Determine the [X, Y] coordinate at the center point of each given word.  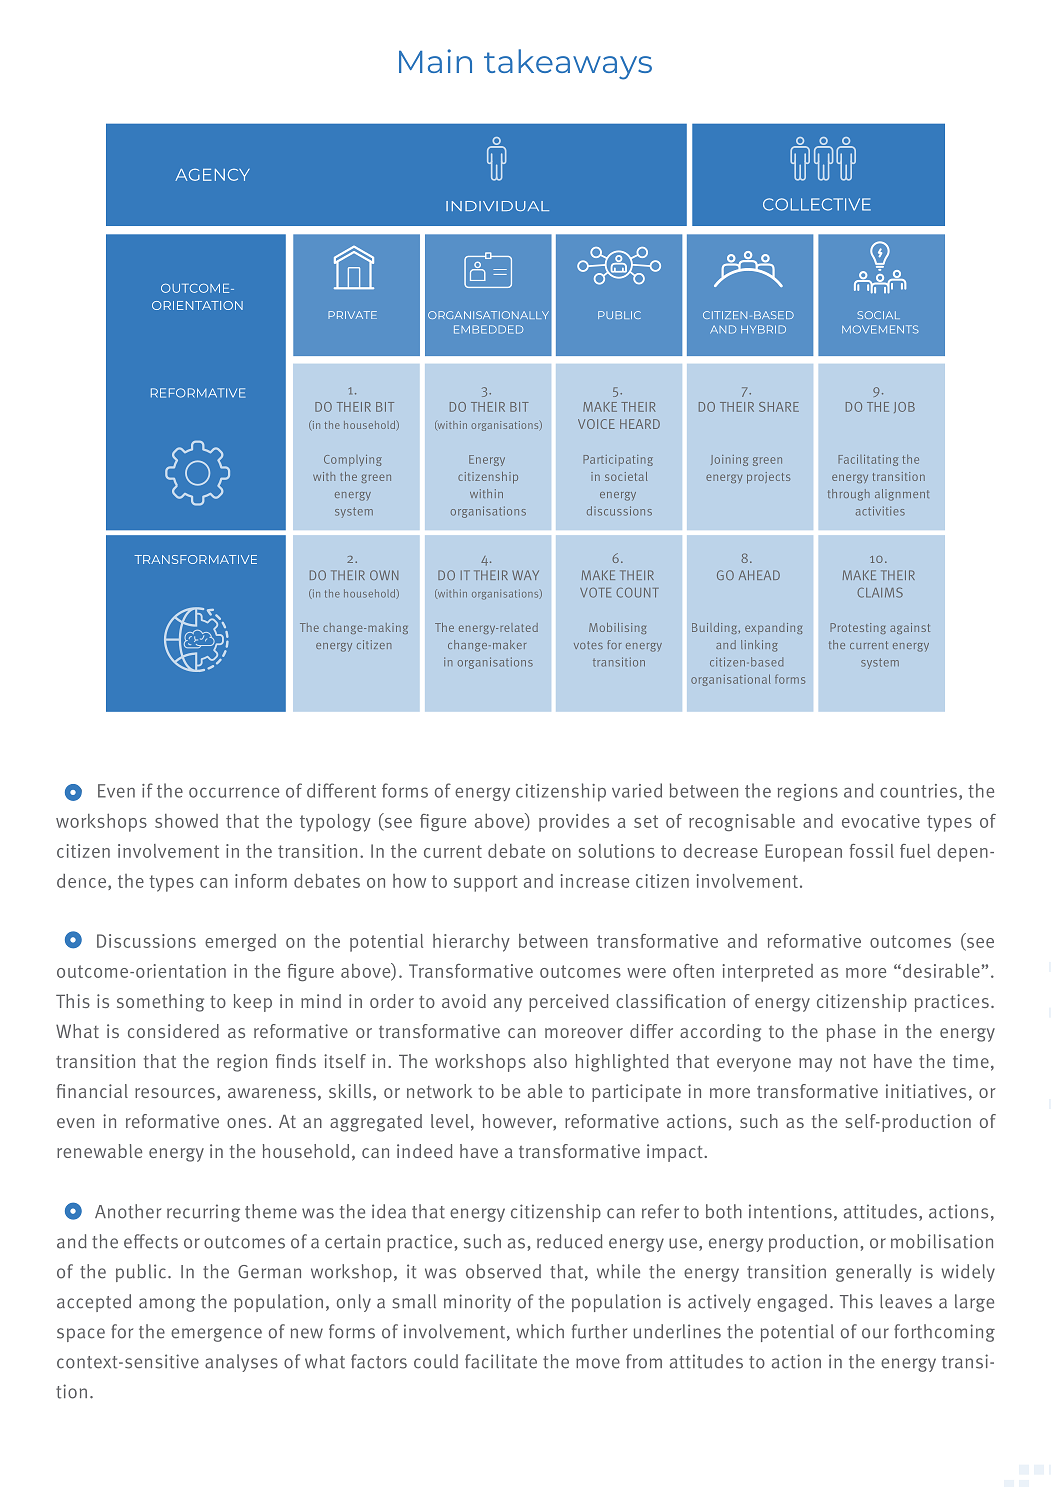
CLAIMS [880, 592]
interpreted [767, 973]
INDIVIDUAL [497, 206]
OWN [384, 575]
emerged [240, 942]
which [540, 1331]
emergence [216, 1335]
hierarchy [471, 943]
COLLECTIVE [817, 204]
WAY [525, 575]
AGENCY [212, 175]
